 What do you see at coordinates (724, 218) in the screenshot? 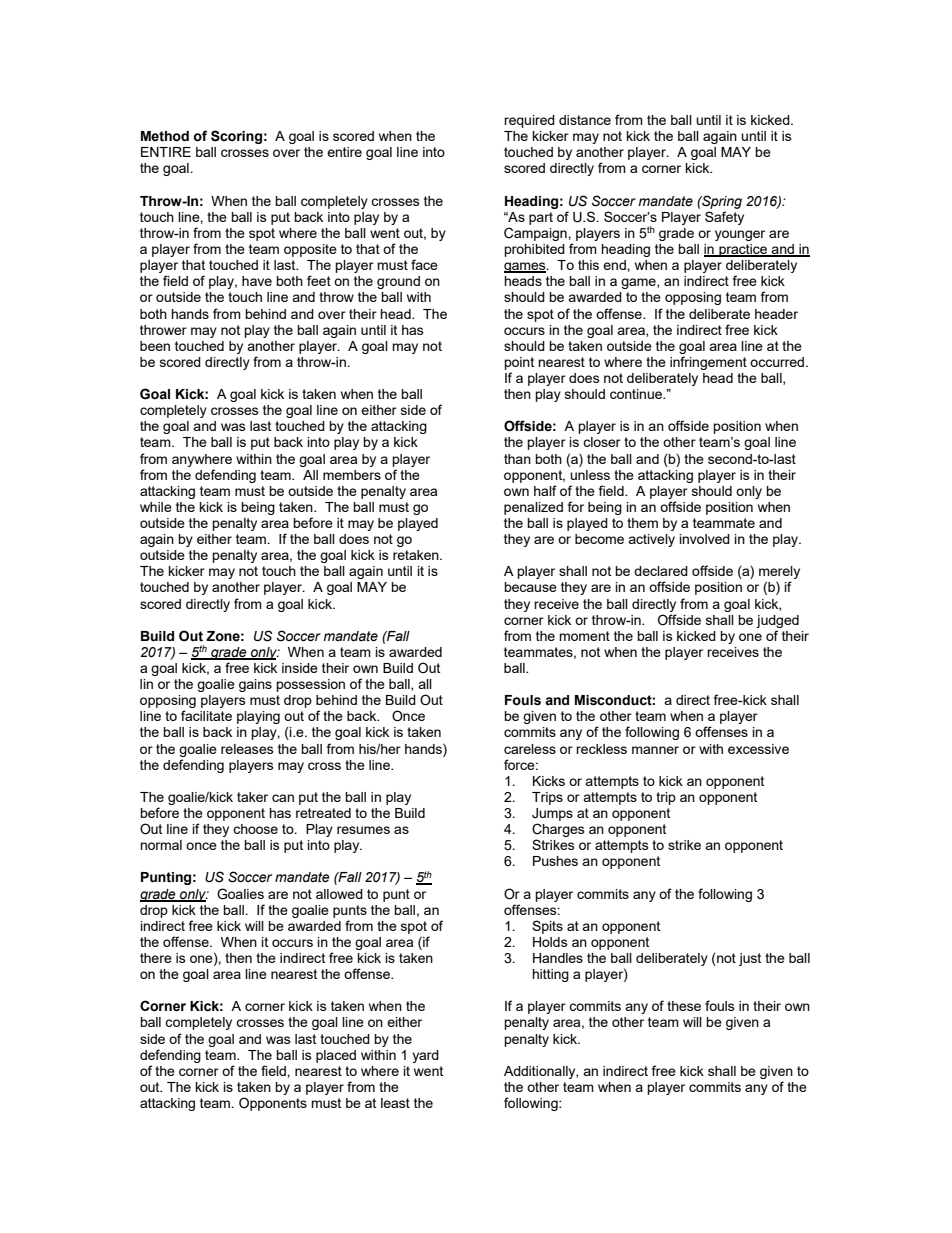
I see `Safety` at bounding box center [724, 218].
